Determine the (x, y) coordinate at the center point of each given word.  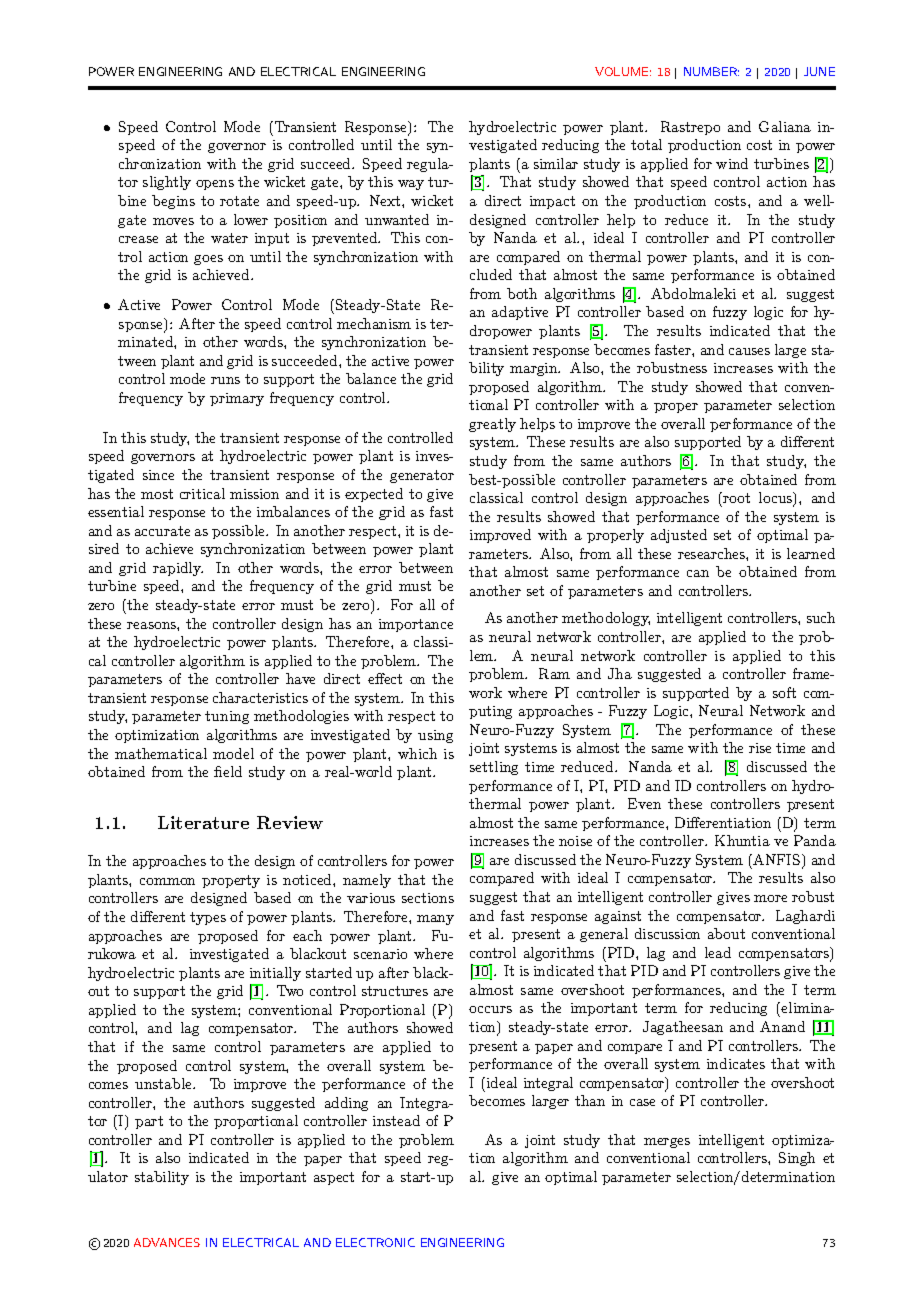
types (208, 918)
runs (225, 380)
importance (416, 625)
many (435, 920)
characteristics (260, 697)
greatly (492, 425)
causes (749, 351)
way (411, 185)
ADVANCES (167, 1242)
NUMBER (711, 71)
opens (215, 185)
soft (784, 692)
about (726, 933)
